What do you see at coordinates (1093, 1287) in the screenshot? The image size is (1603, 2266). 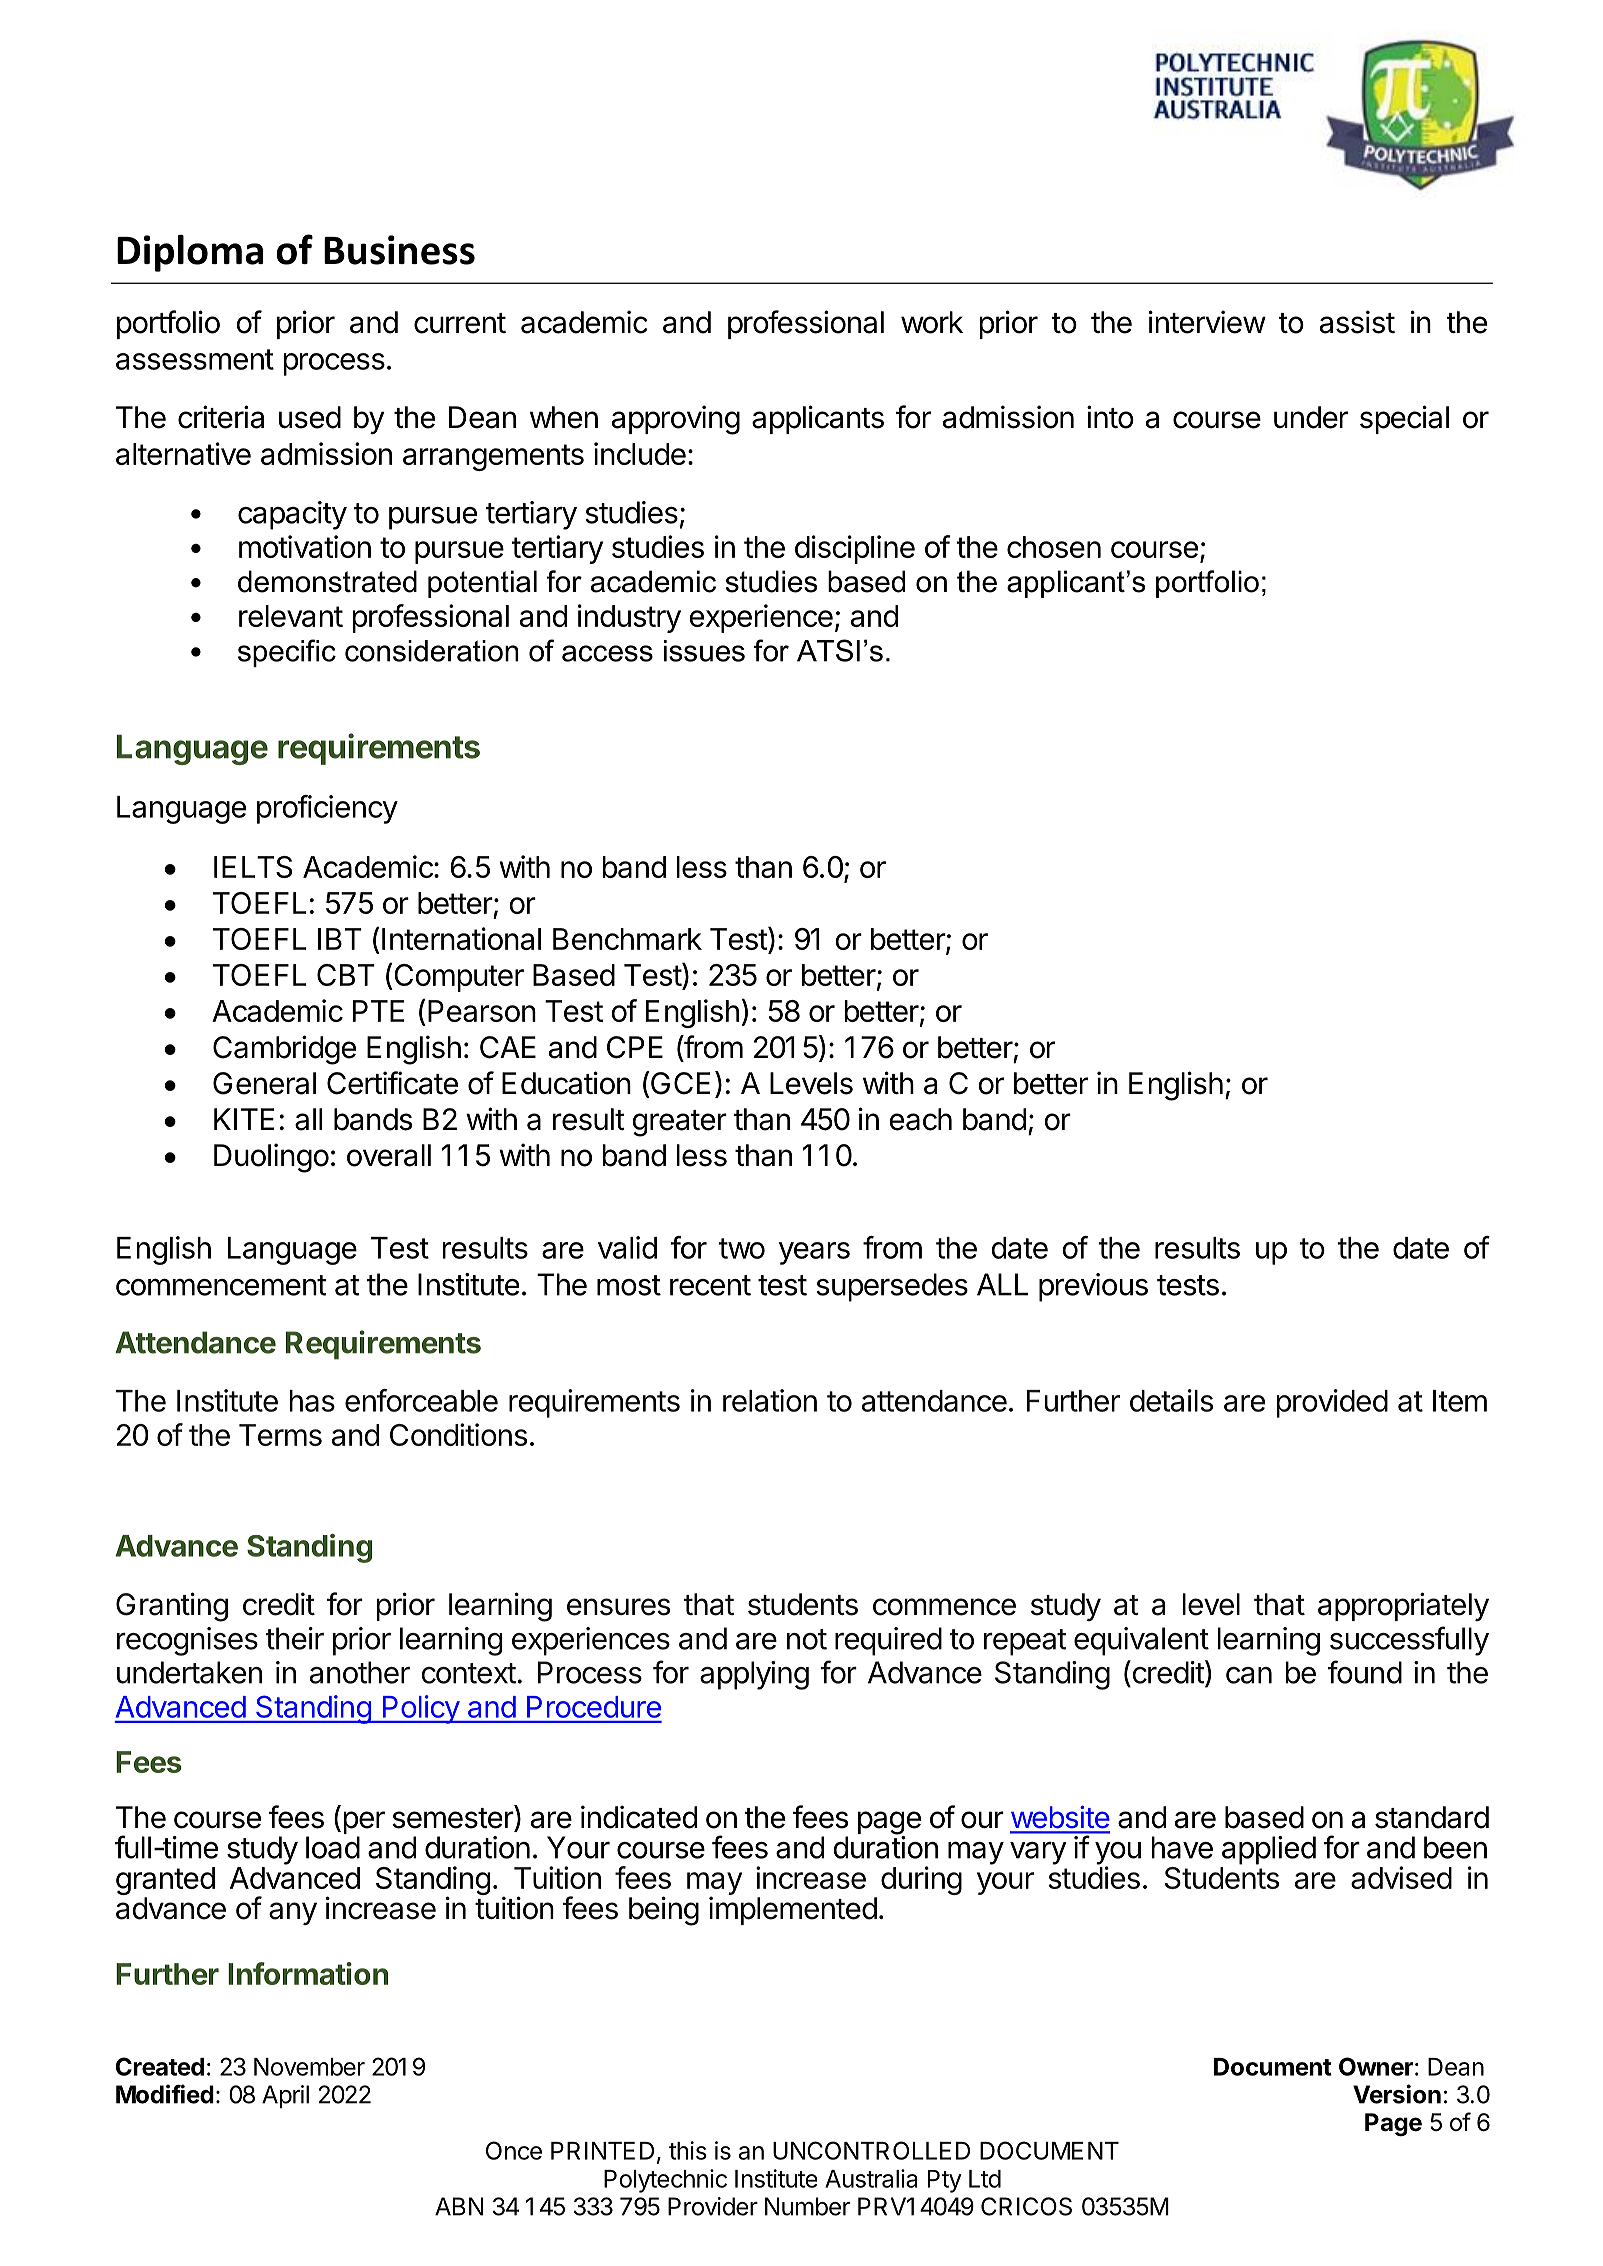 I see `previous` at bounding box center [1093, 1287].
